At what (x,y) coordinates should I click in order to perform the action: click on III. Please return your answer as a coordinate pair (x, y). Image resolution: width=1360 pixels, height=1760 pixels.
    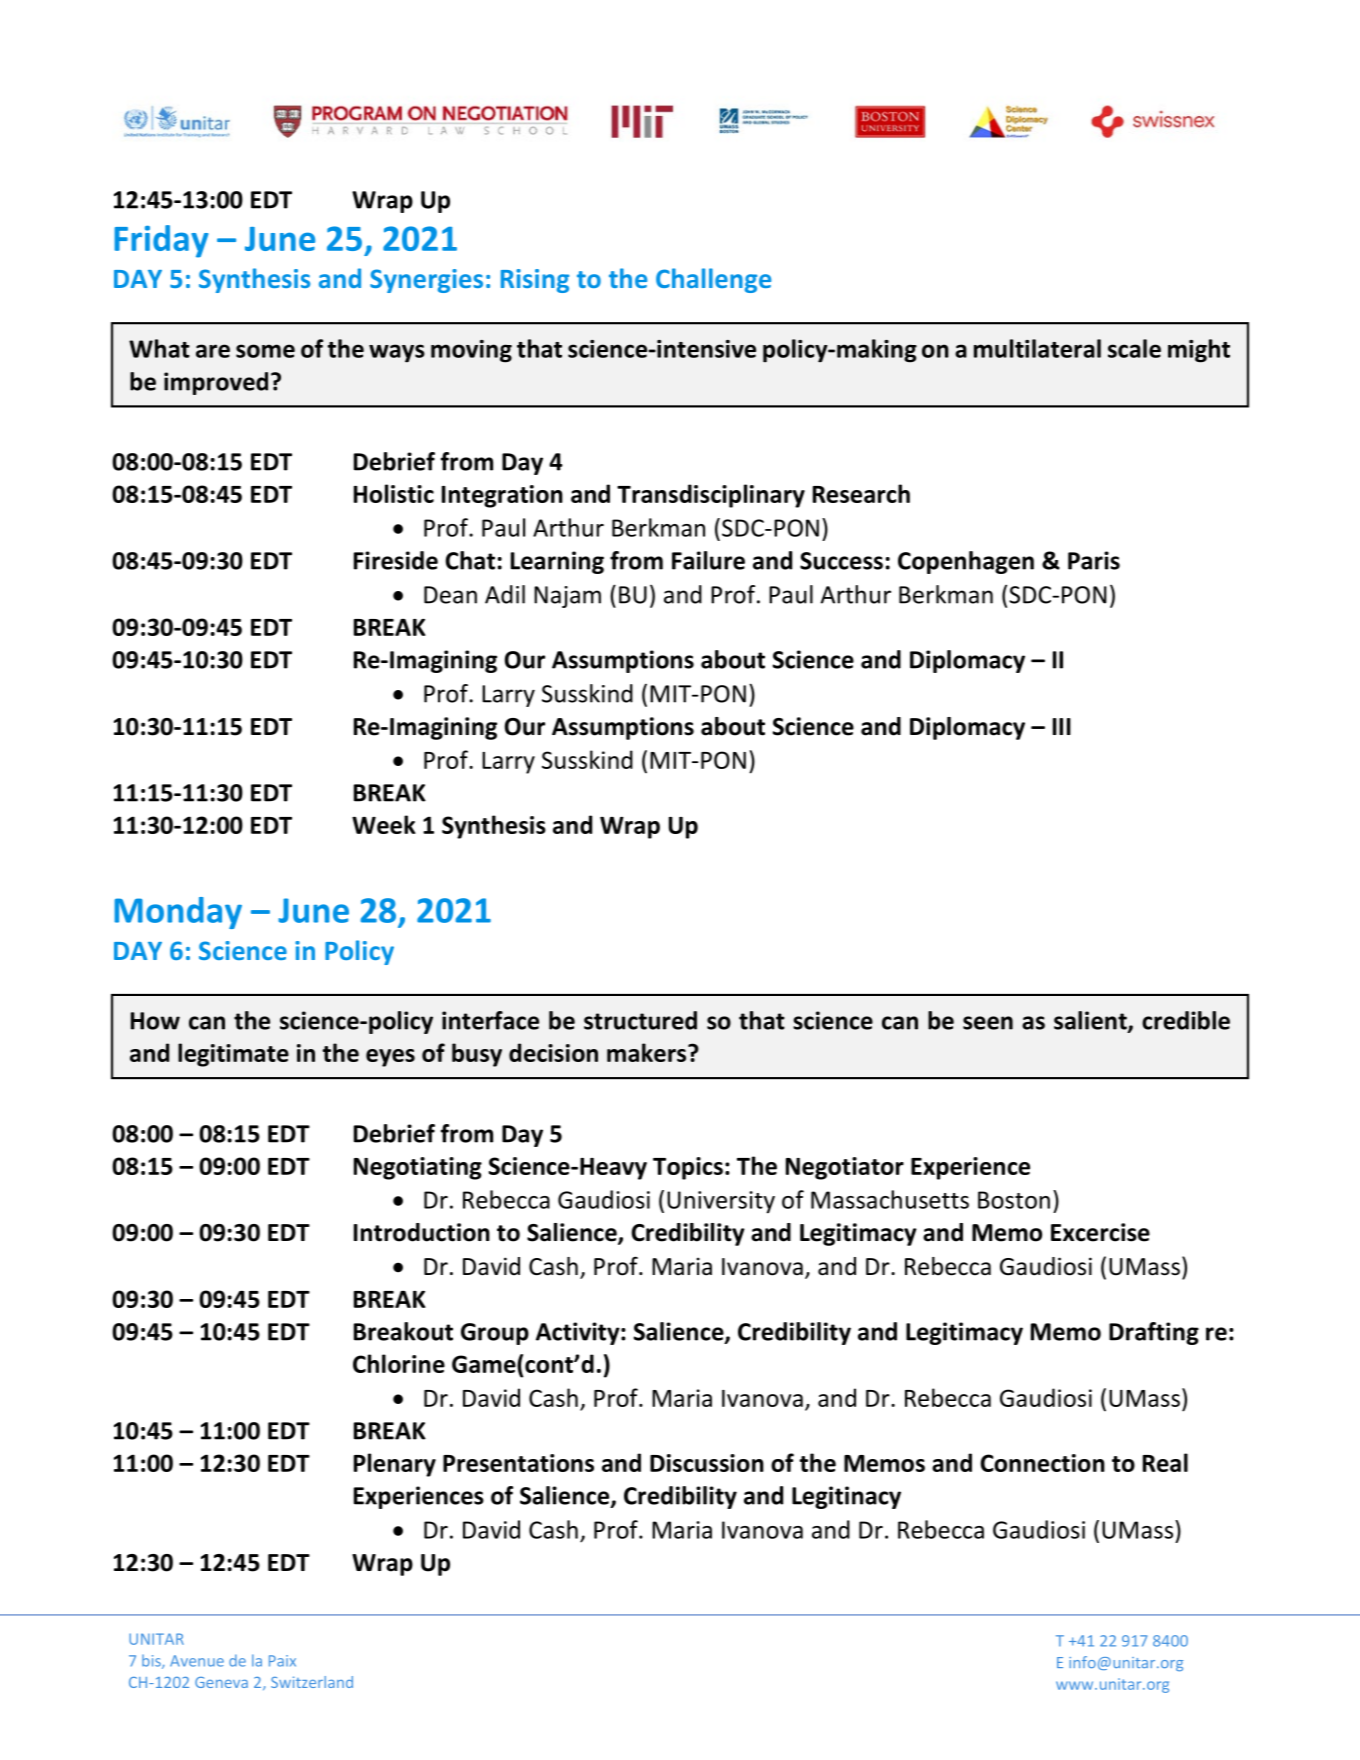
    Looking at the image, I should click on (1062, 726).
